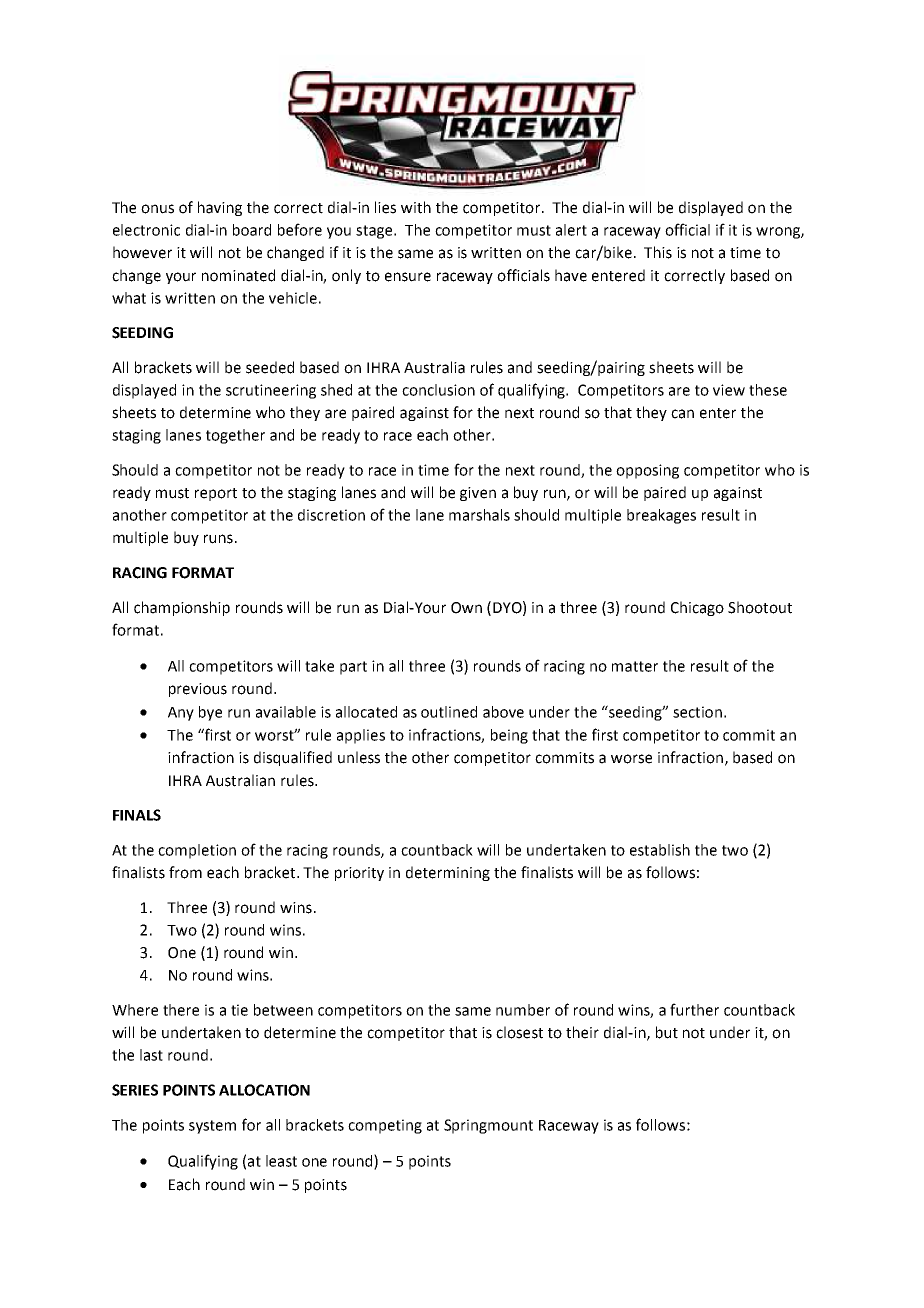 Image resolution: width=924 pixels, height=1308 pixels. Describe the element at coordinates (449, 712) in the document. I see `outlined` at that location.
